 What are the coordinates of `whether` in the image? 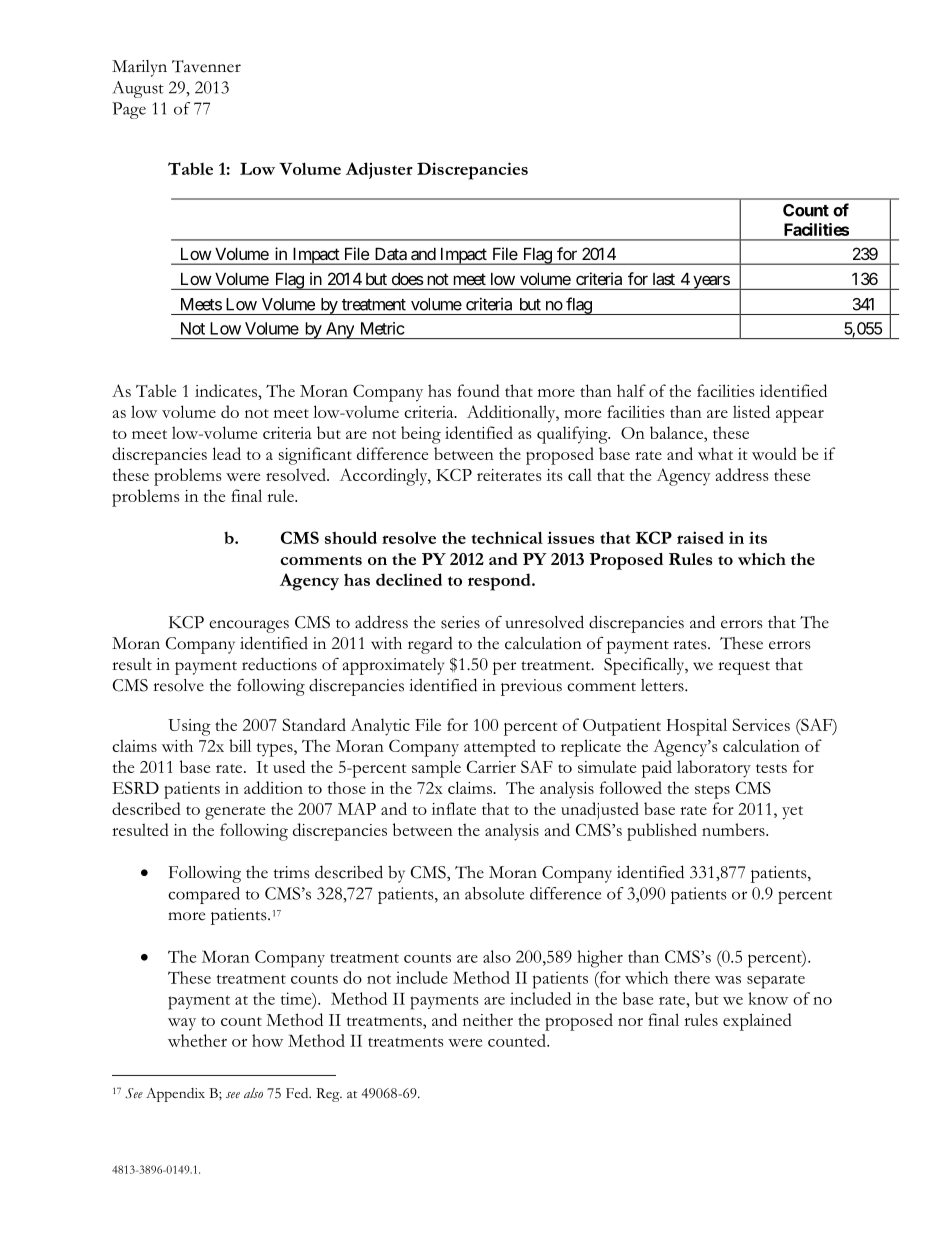 It's located at (197, 1040).
